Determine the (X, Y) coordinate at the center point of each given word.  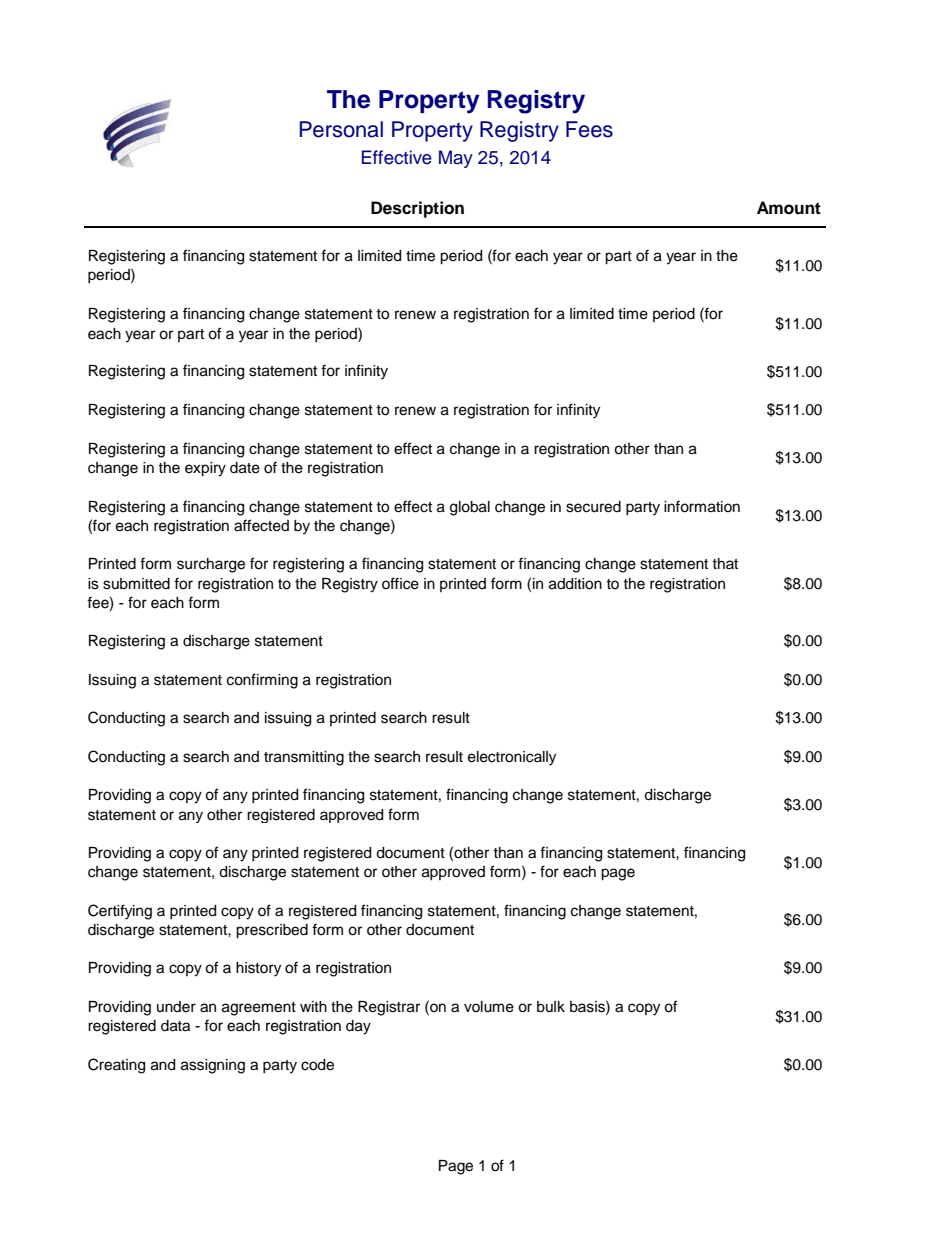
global (470, 508)
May (456, 159)
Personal (341, 129)
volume (489, 1007)
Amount (789, 208)
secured (593, 507)
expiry (205, 469)
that (725, 563)
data (175, 1026)
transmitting (304, 758)
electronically (512, 758)
